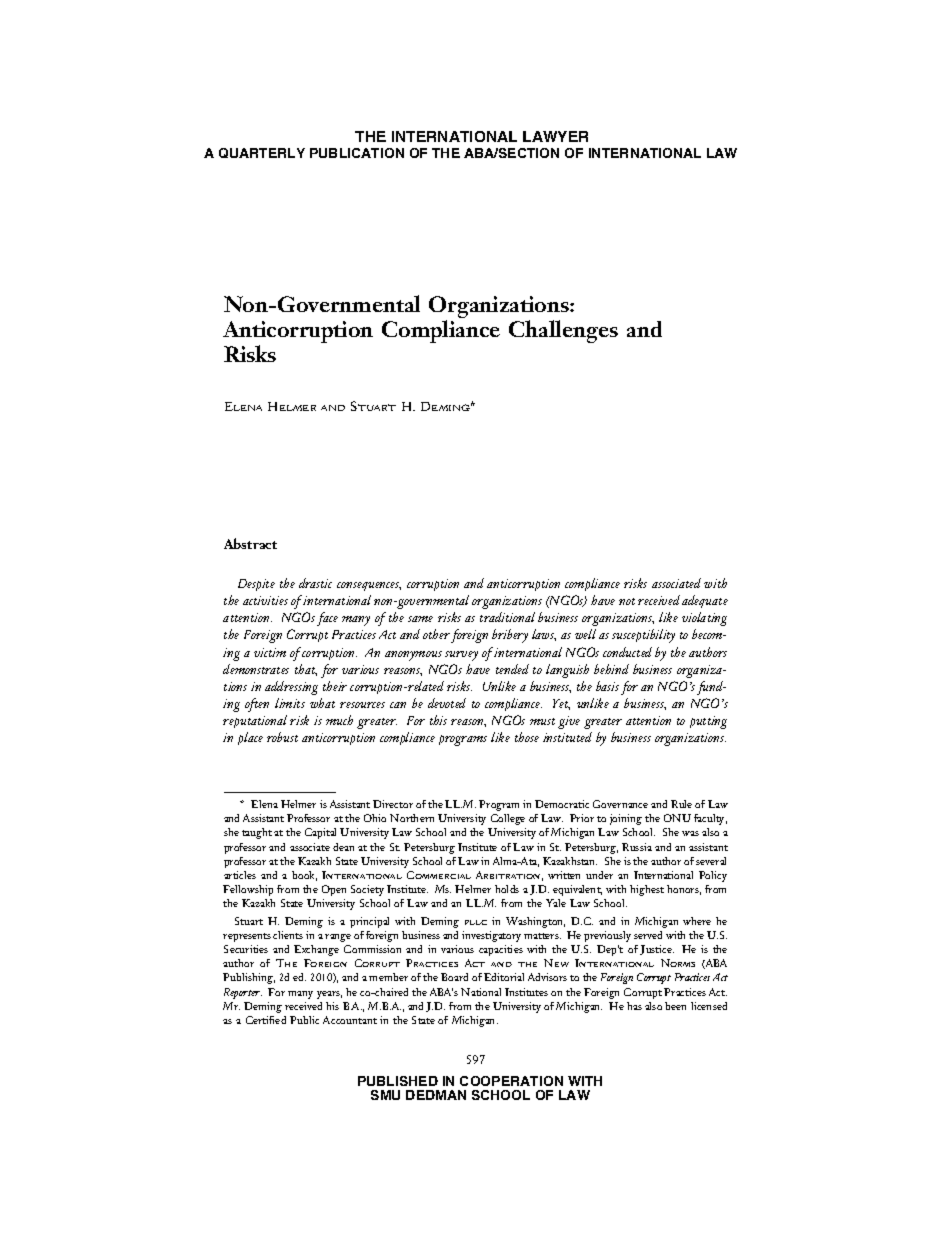 The width and height of the screenshot is (952, 1233). I want to click on robust, so click(282, 737).
